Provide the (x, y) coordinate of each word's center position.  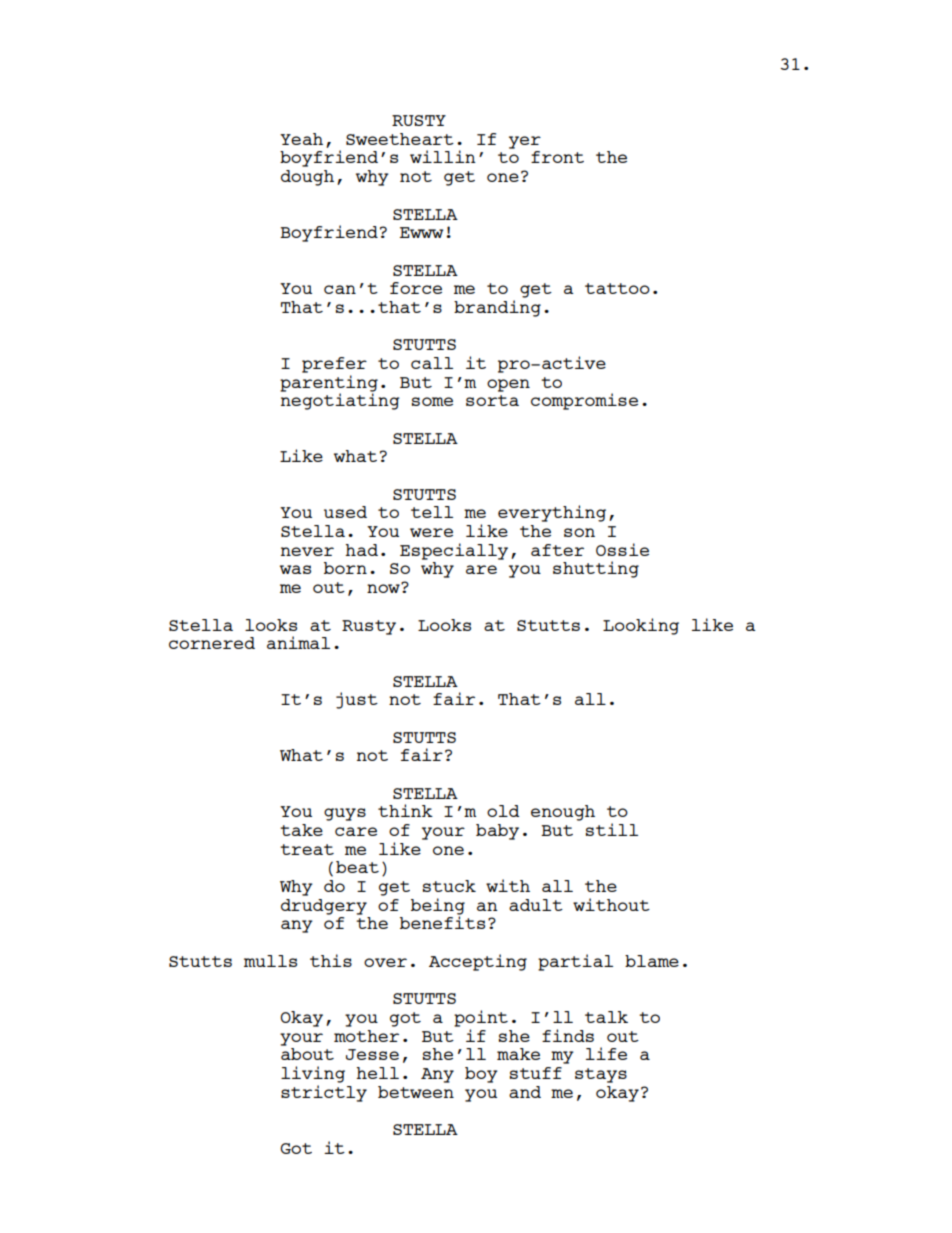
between (416, 1092)
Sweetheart (400, 139)
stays (601, 1075)
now (384, 587)
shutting (596, 569)
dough (307, 178)
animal (298, 642)
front (557, 157)
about (307, 1054)
